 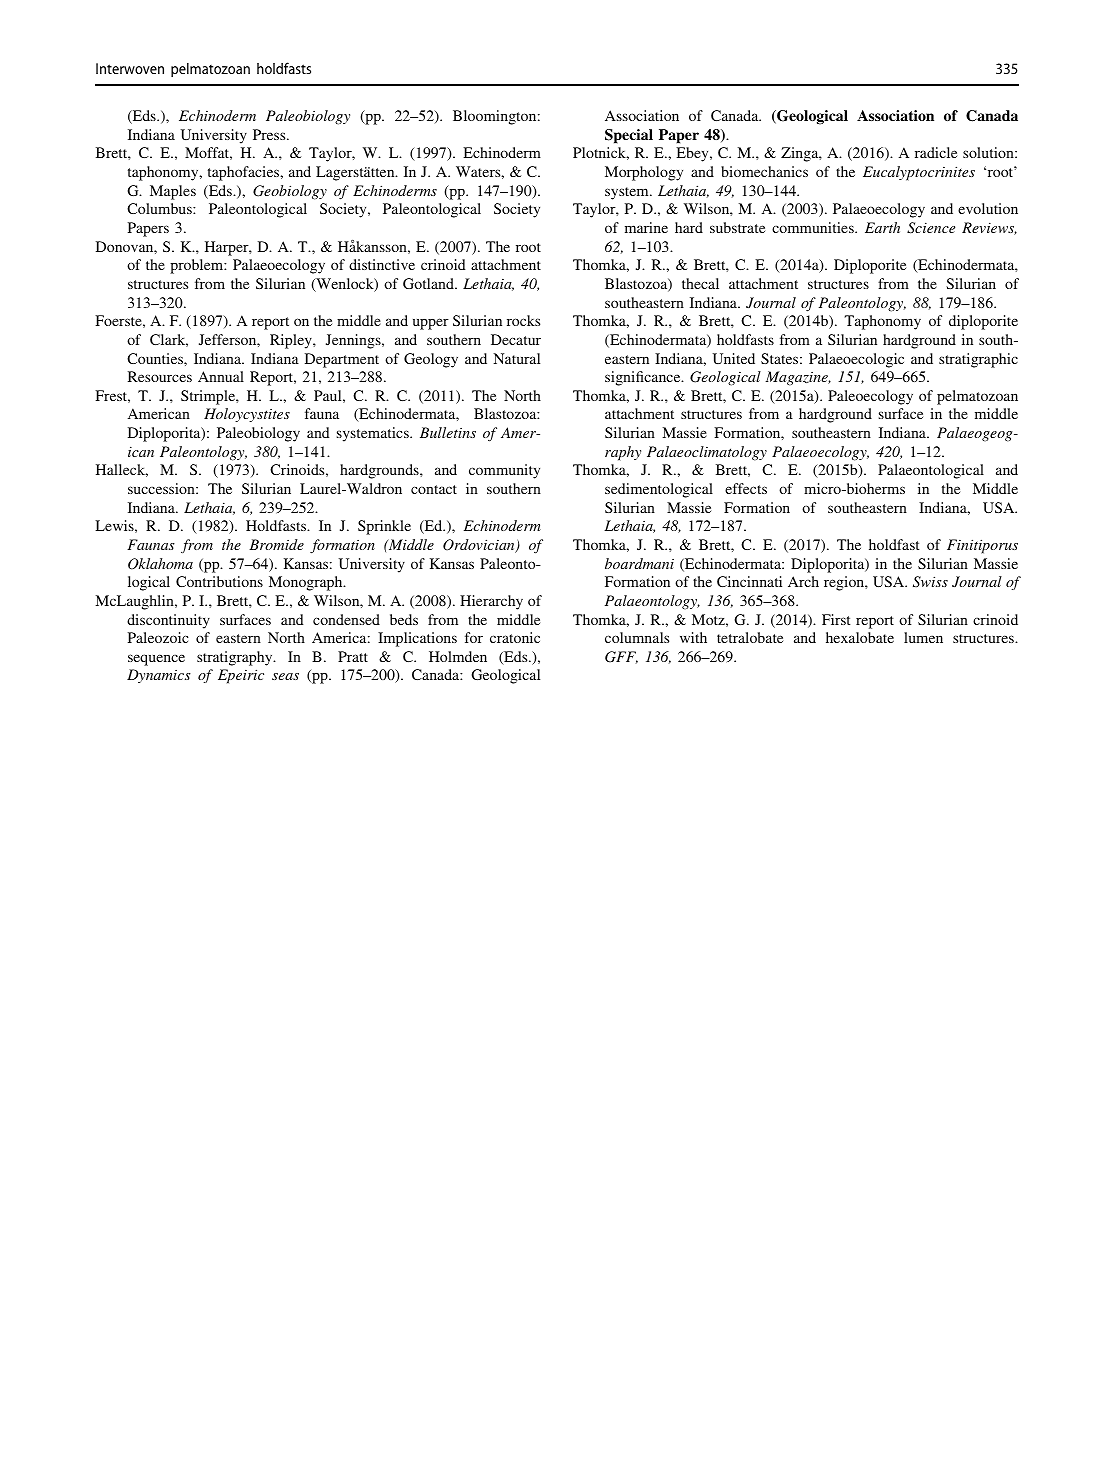 I want to click on effects, so click(x=746, y=488).
